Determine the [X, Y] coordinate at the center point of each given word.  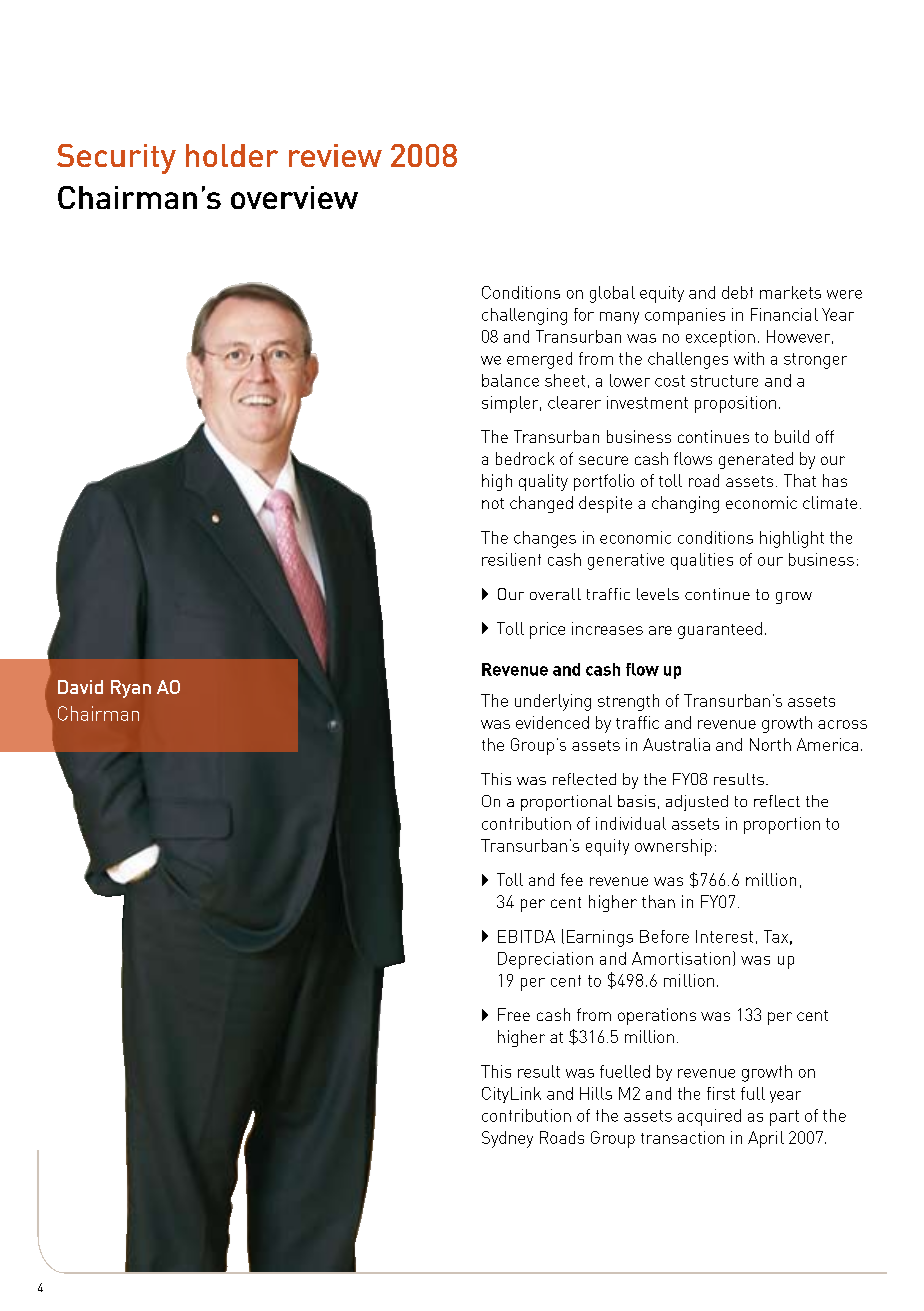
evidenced [552, 722]
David [80, 687]
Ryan [131, 689]
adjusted [697, 803]
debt [737, 292]
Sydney [507, 1139]
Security [116, 159]
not [493, 503]
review [335, 155]
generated [756, 460]
